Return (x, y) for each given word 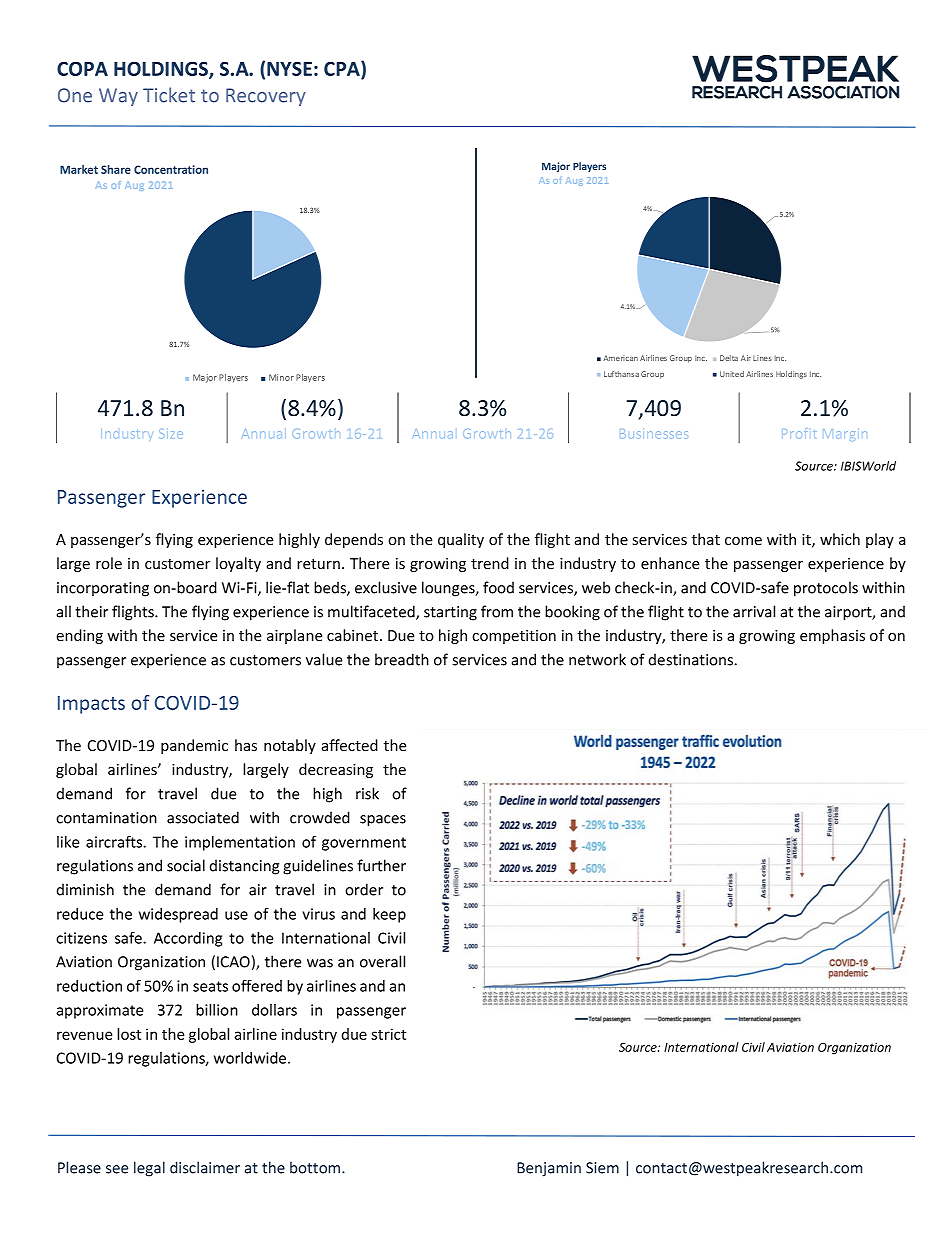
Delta (729, 358)
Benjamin (549, 1169)
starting (450, 613)
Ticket (169, 95)
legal (149, 1169)
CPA (343, 70)
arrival (754, 611)
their (91, 611)
